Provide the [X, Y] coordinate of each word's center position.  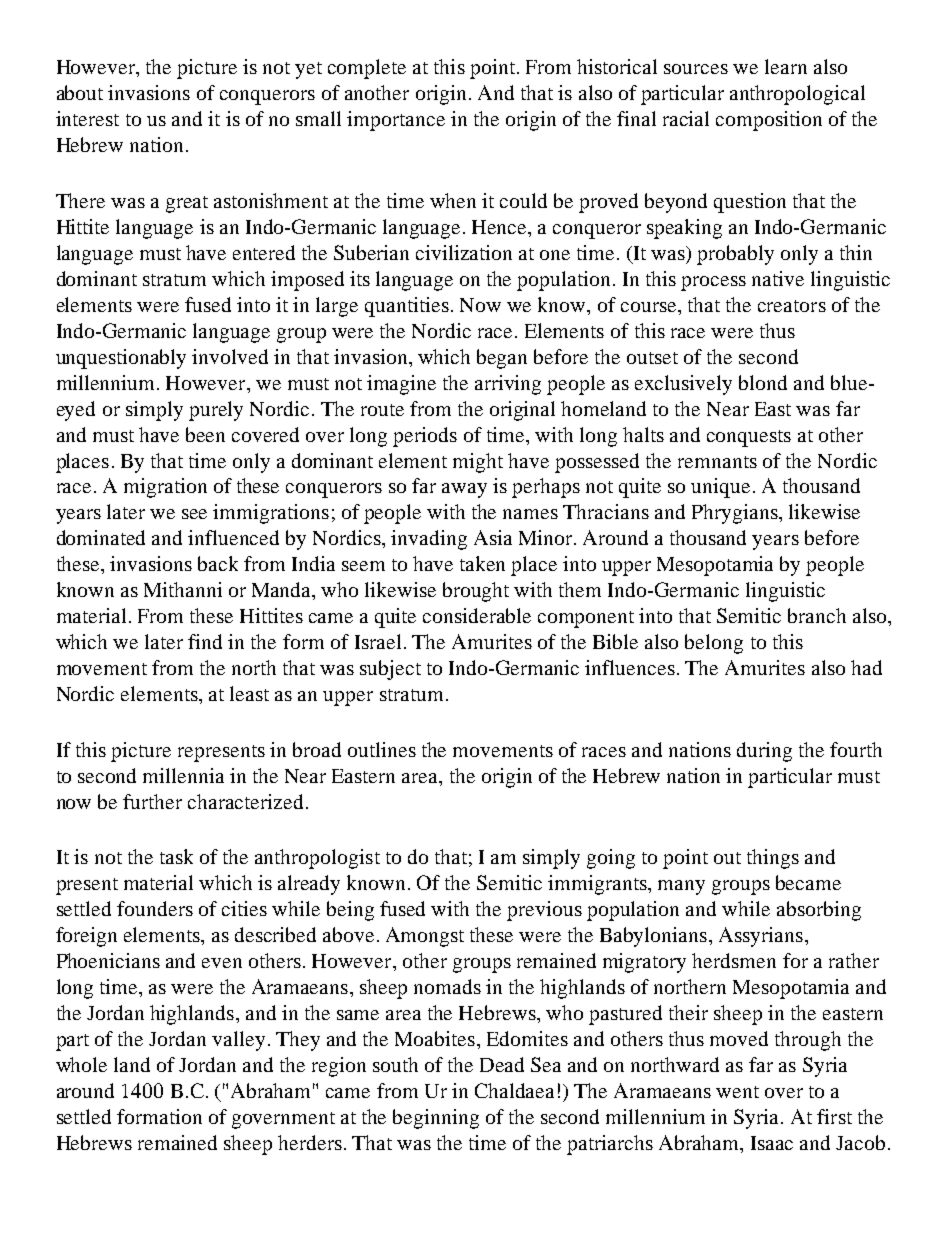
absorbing [819, 911]
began [502, 359]
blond [763, 382]
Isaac [772, 1143]
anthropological [797, 95]
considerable [477, 615]
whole [81, 1064]
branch [817, 615]
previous [544, 911]
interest [87, 118]
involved [230, 356]
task [176, 856]
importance [396, 121]
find [205, 641]
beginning [436, 1119]
